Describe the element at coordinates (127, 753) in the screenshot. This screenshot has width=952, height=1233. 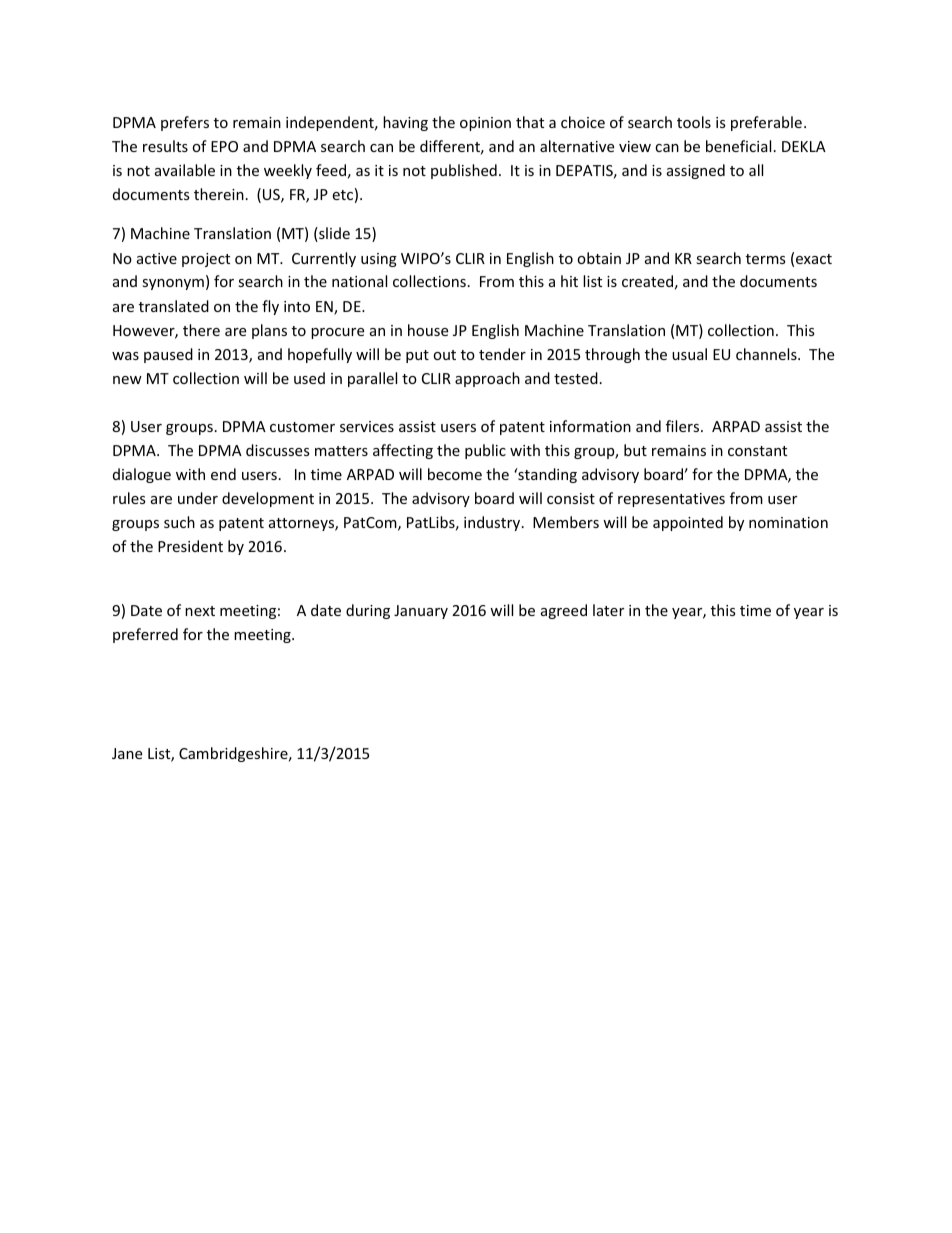
I see `Jane` at that location.
